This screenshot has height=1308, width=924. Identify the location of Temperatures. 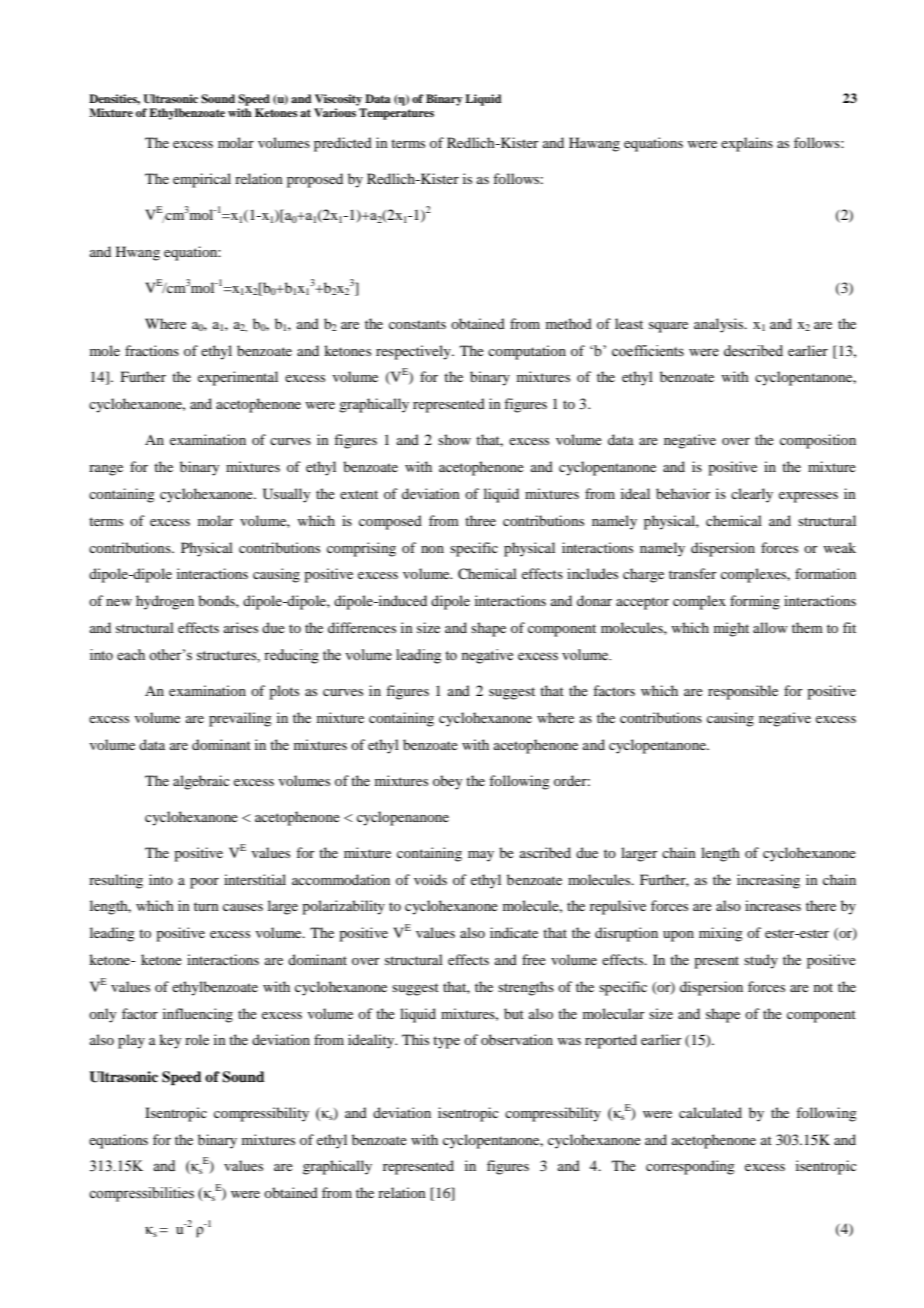
(396, 114).
